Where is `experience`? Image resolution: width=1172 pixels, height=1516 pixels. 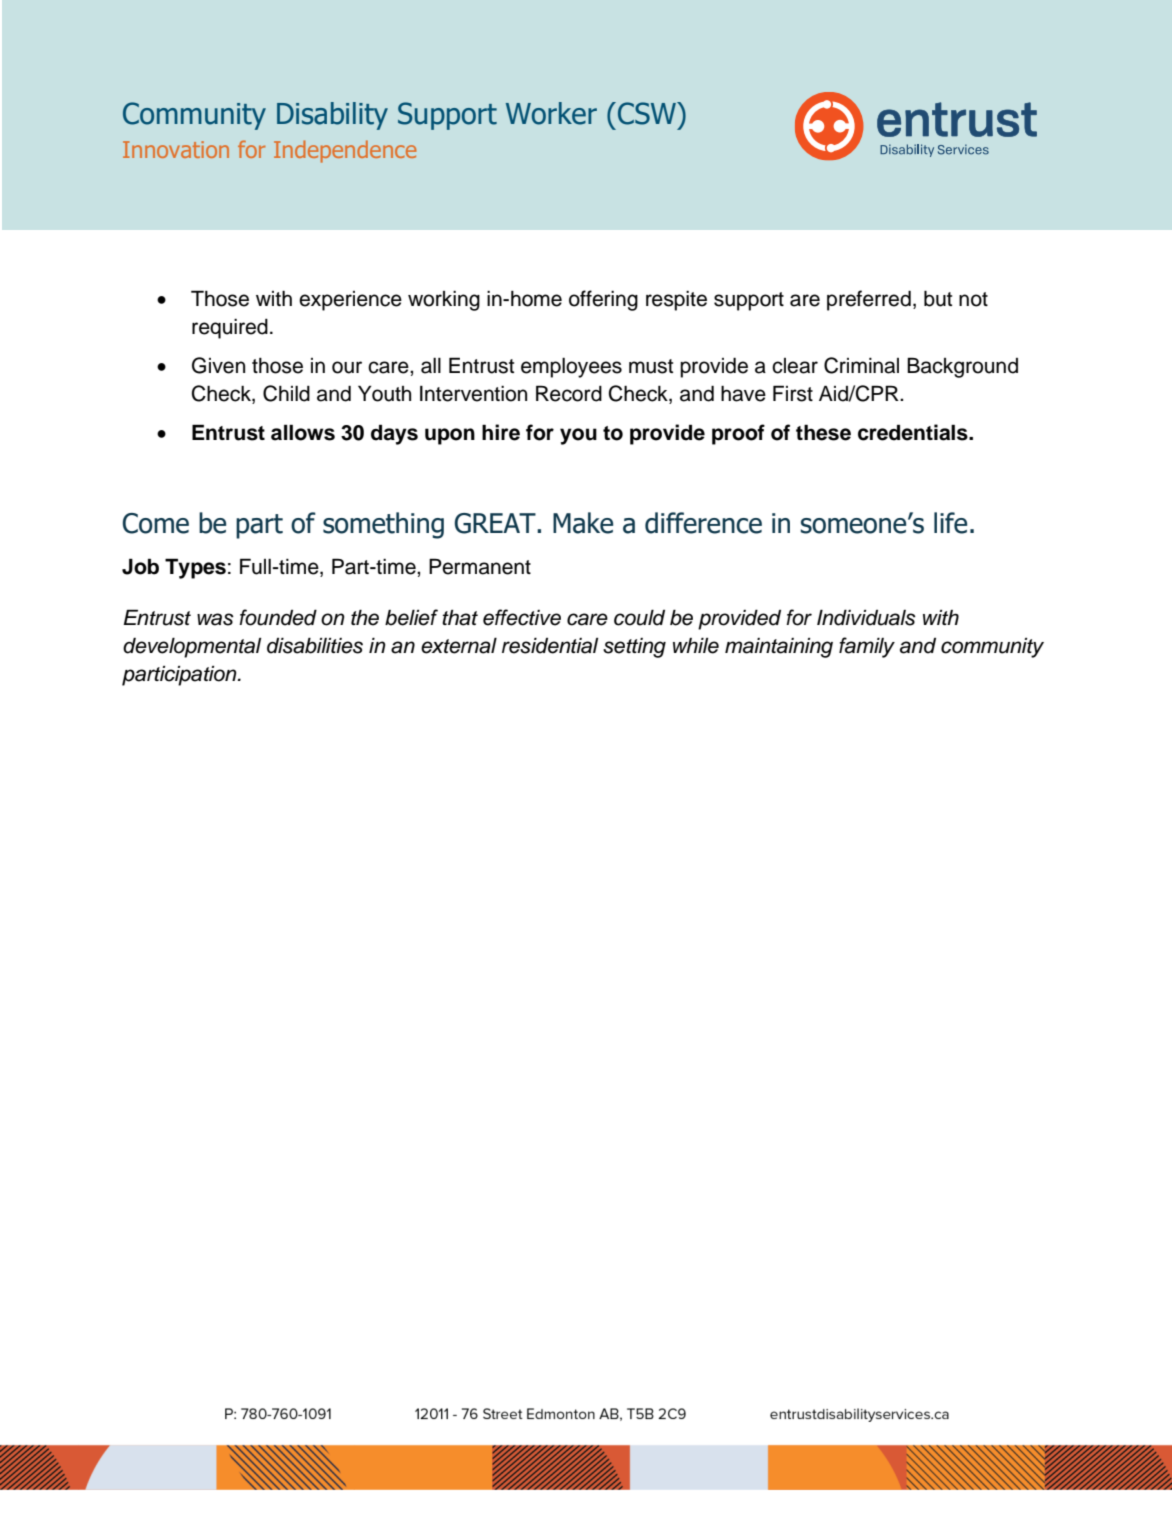
experience is located at coordinates (350, 301).
